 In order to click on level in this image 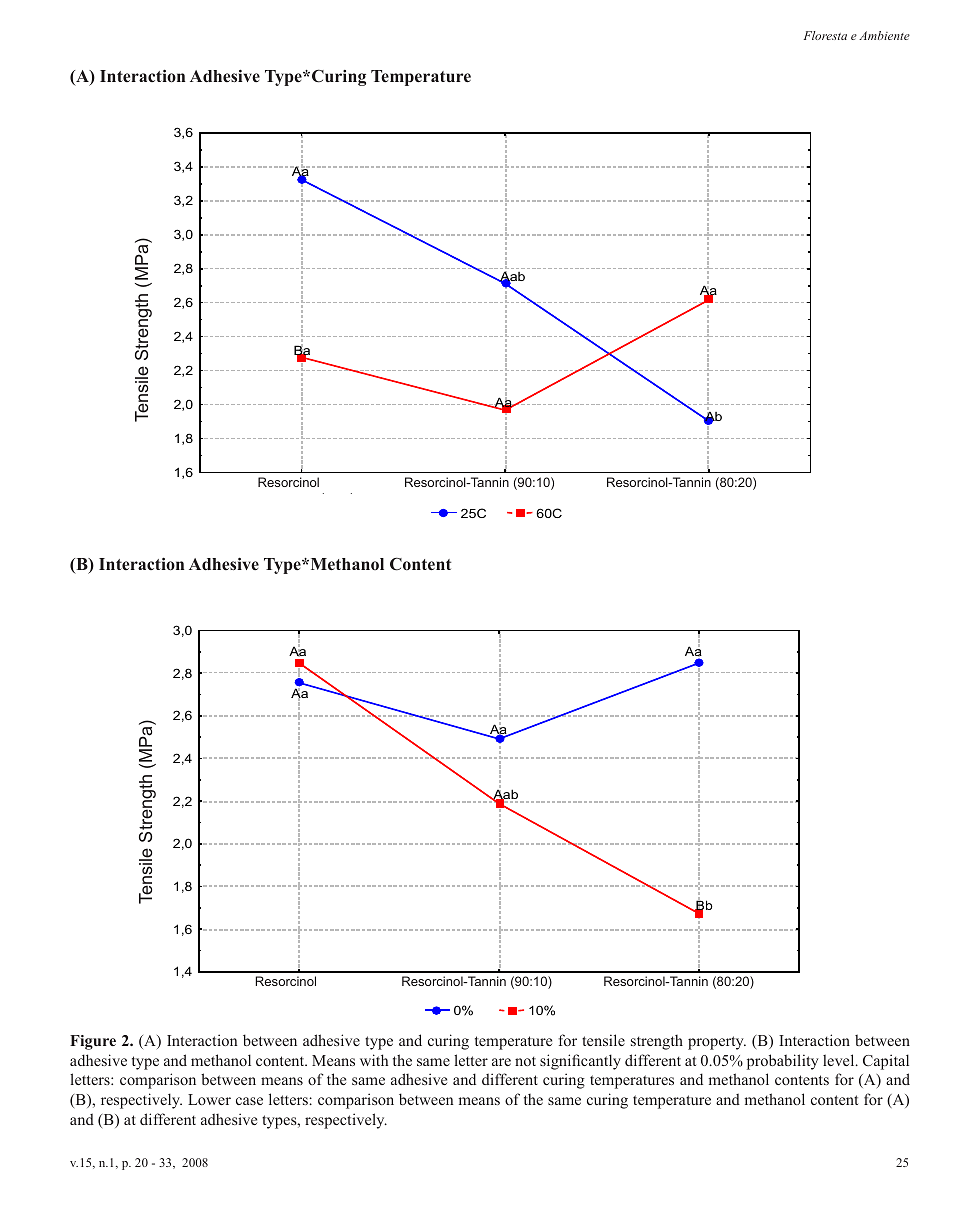, I will do `click(840, 1060)`.
